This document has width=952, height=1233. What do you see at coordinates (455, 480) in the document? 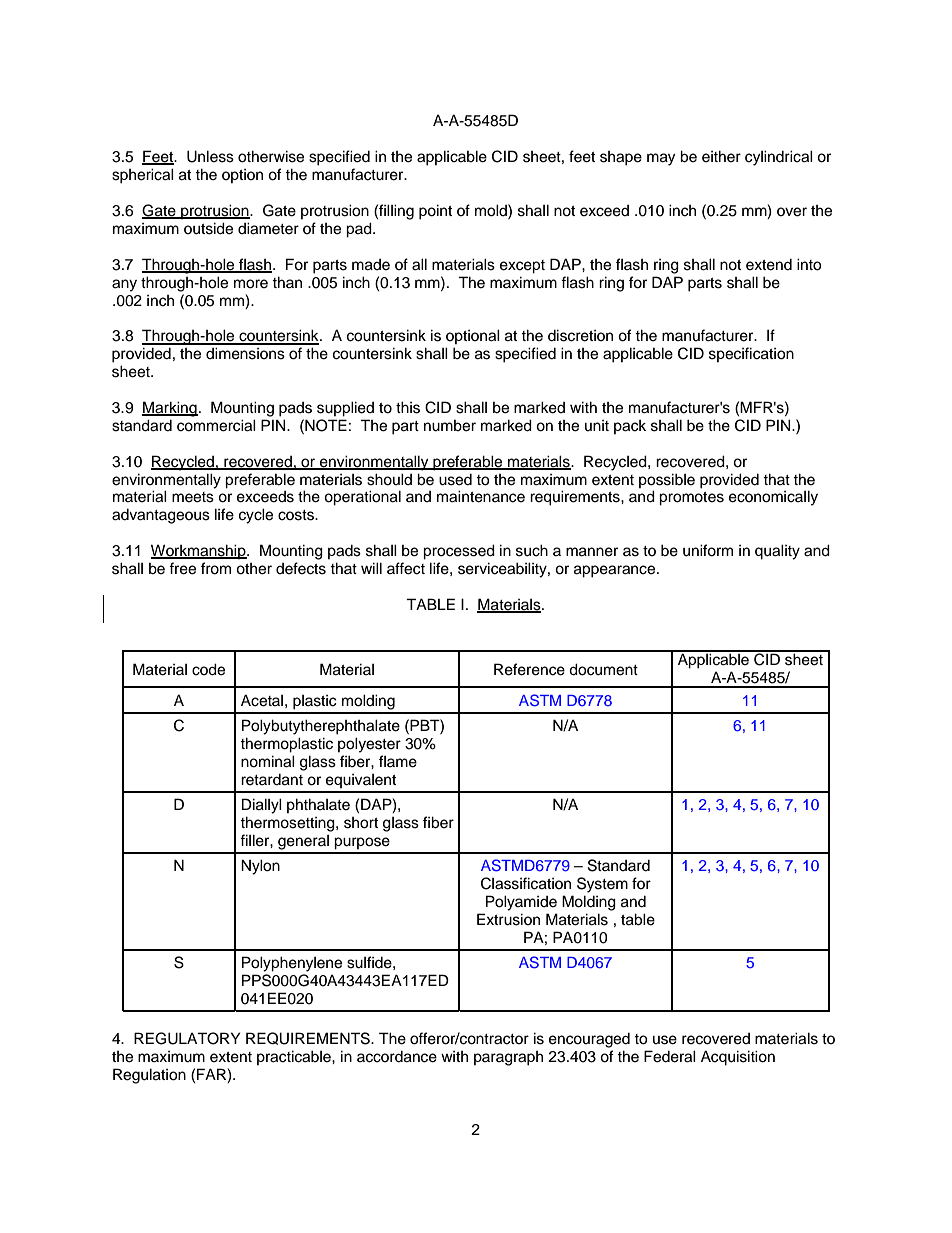
I see `used` at bounding box center [455, 480].
